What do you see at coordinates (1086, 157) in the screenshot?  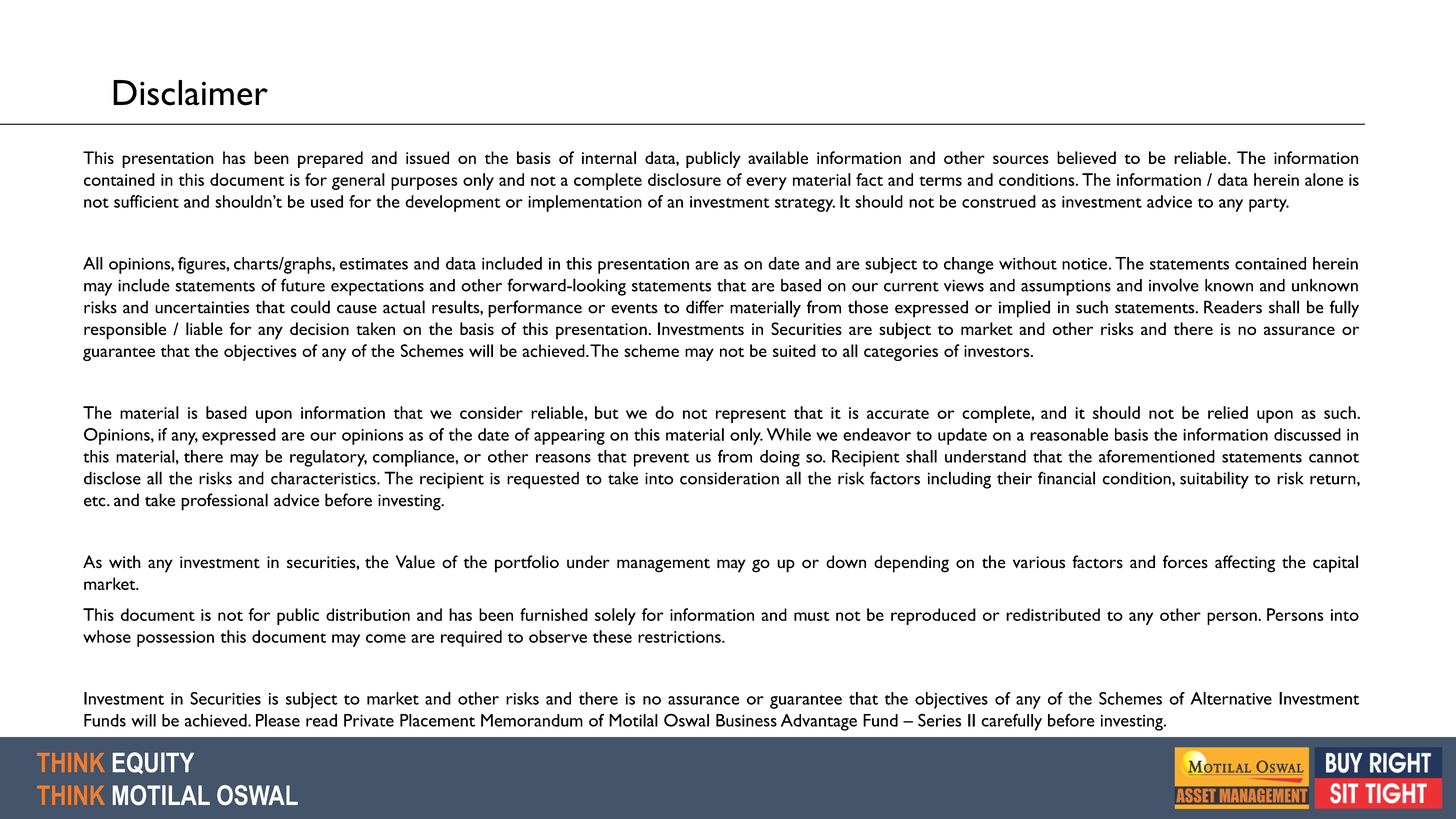 I see `believed` at bounding box center [1086, 157].
